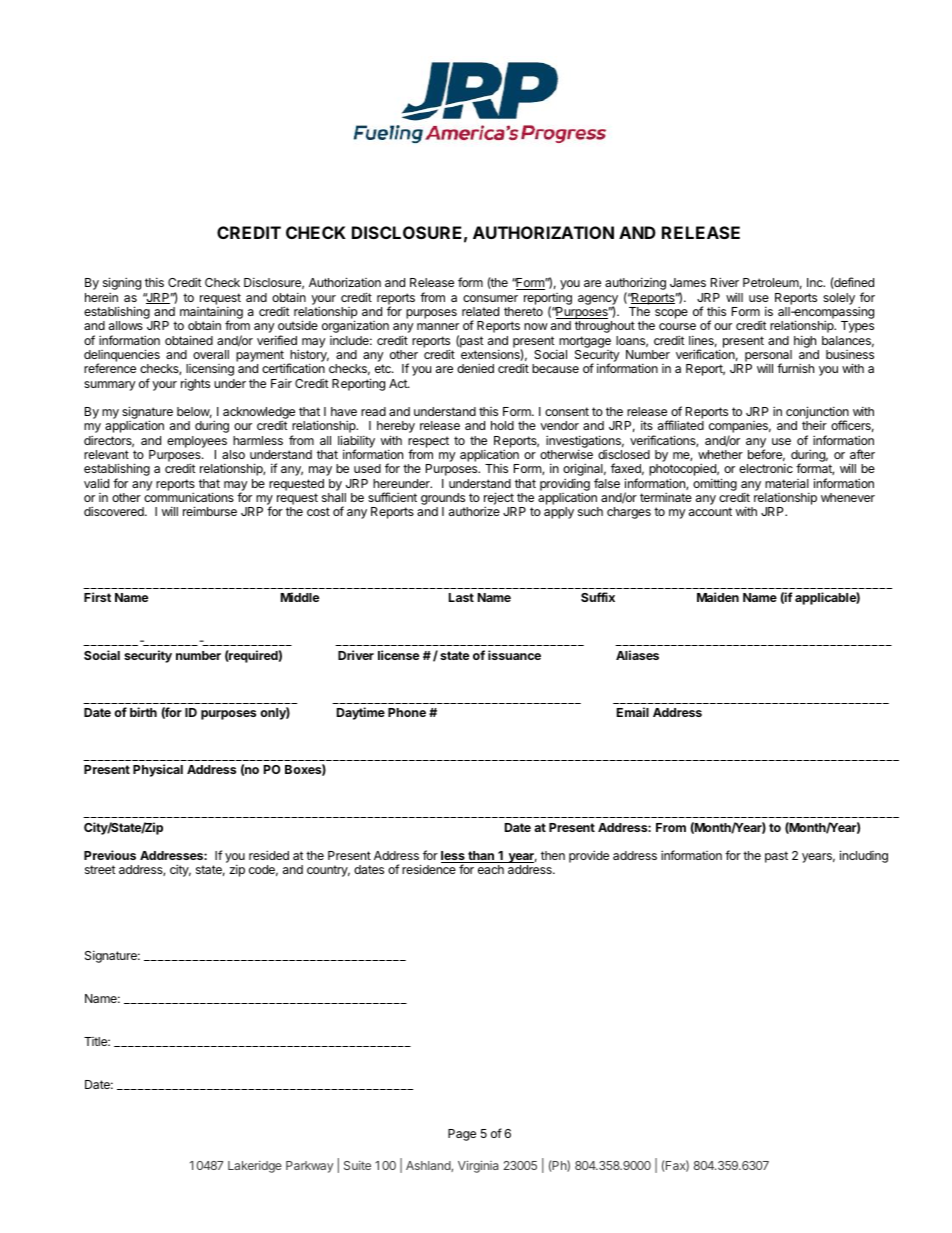  Describe the element at coordinates (309, 1167) in the screenshot. I see `Parkway` at that location.
